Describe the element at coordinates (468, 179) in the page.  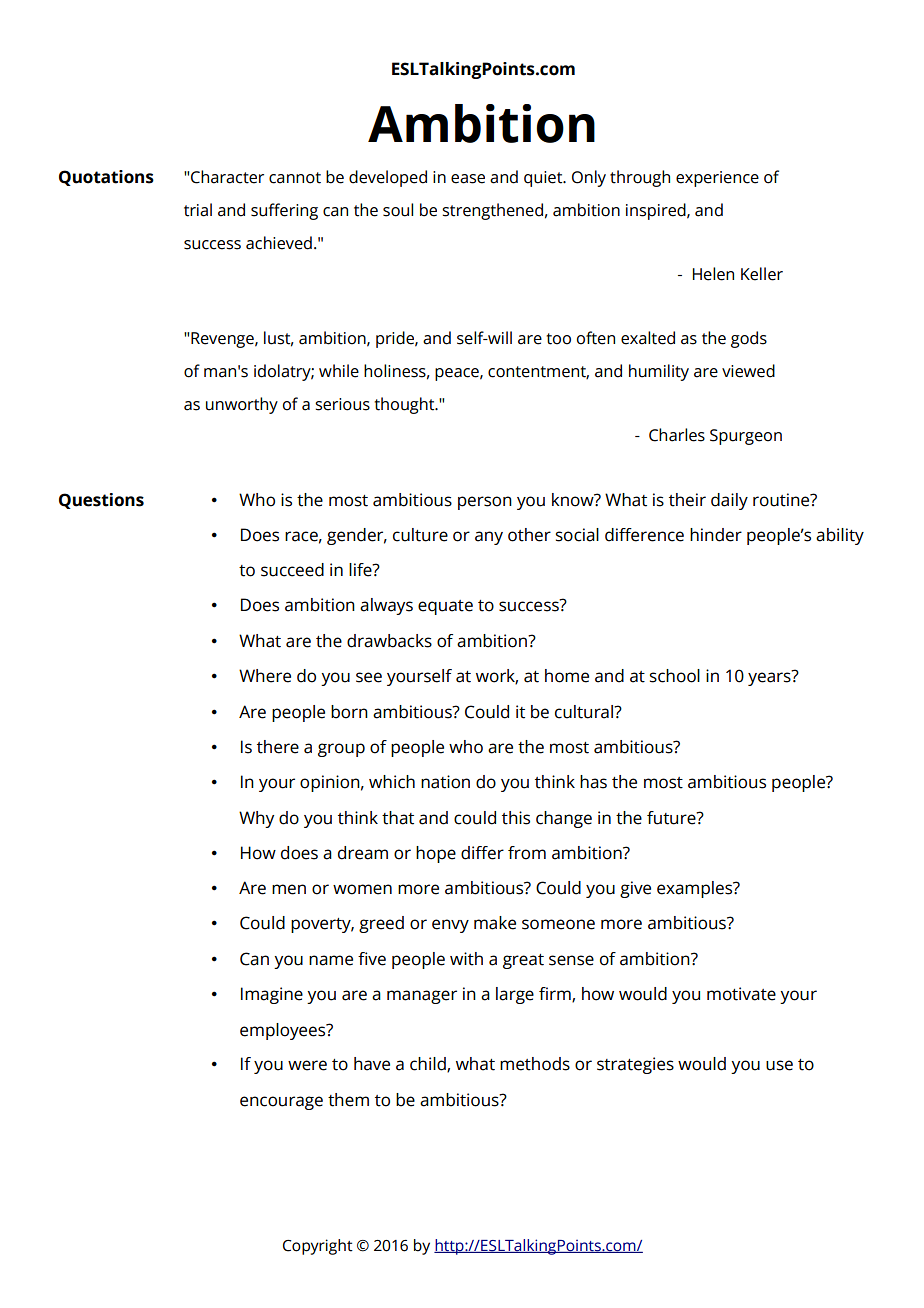
I see `ease` at that location.
